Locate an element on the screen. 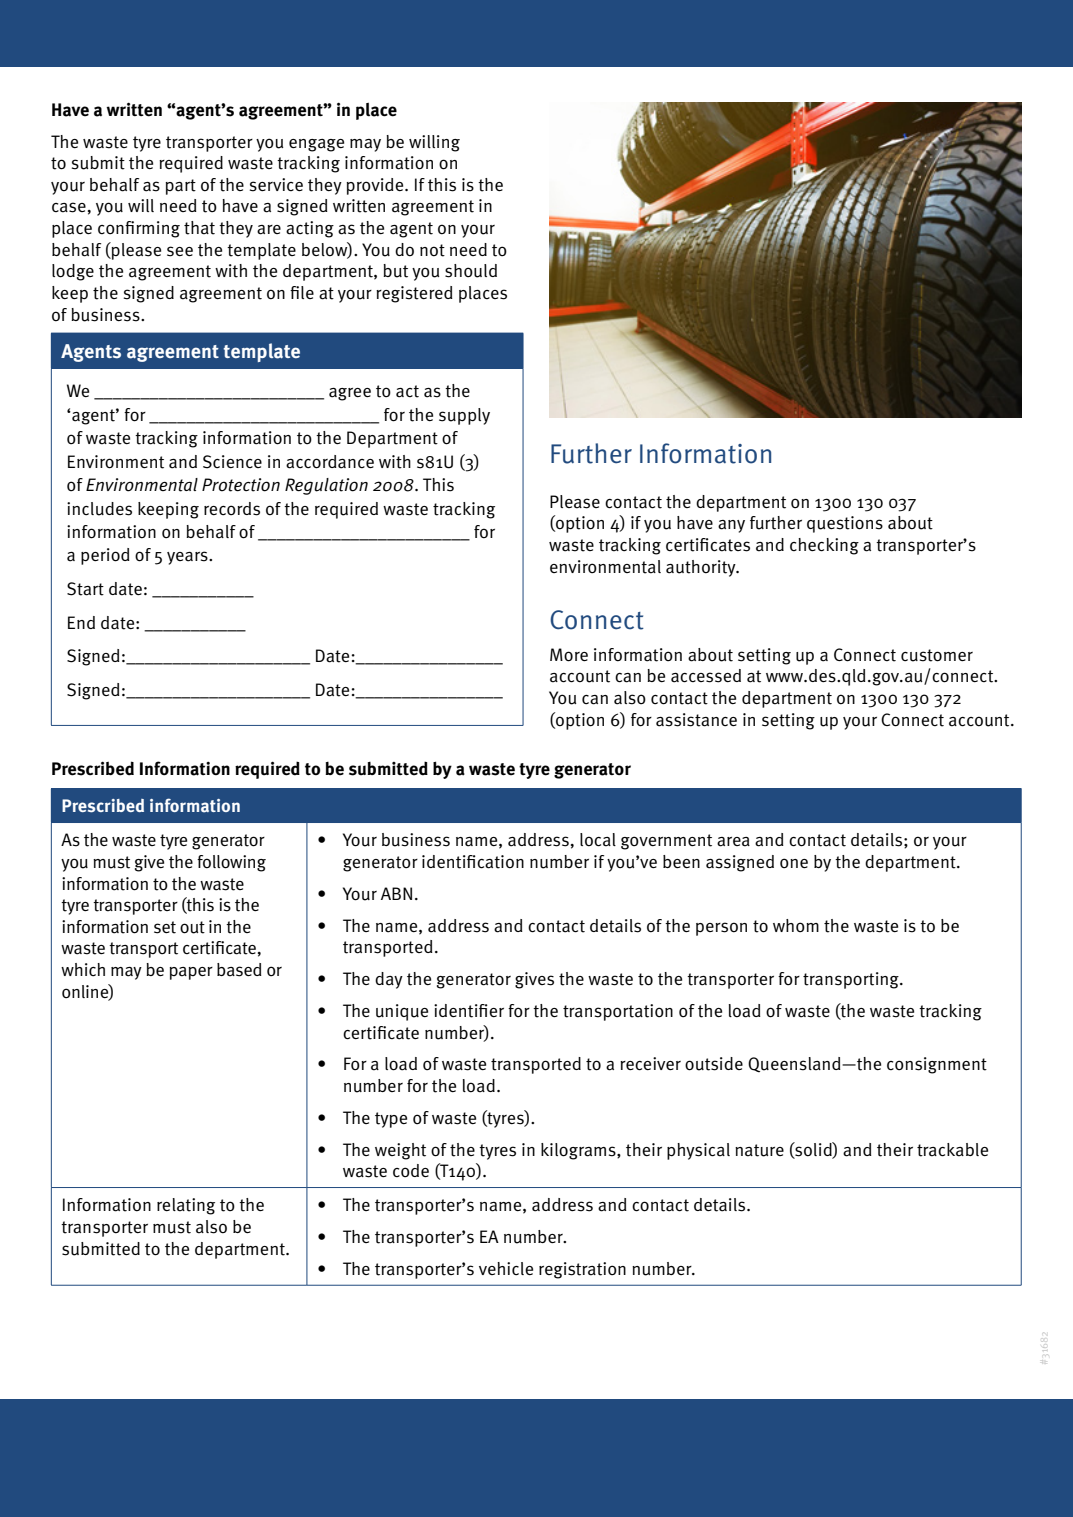  relating is located at coordinates (186, 1206).
